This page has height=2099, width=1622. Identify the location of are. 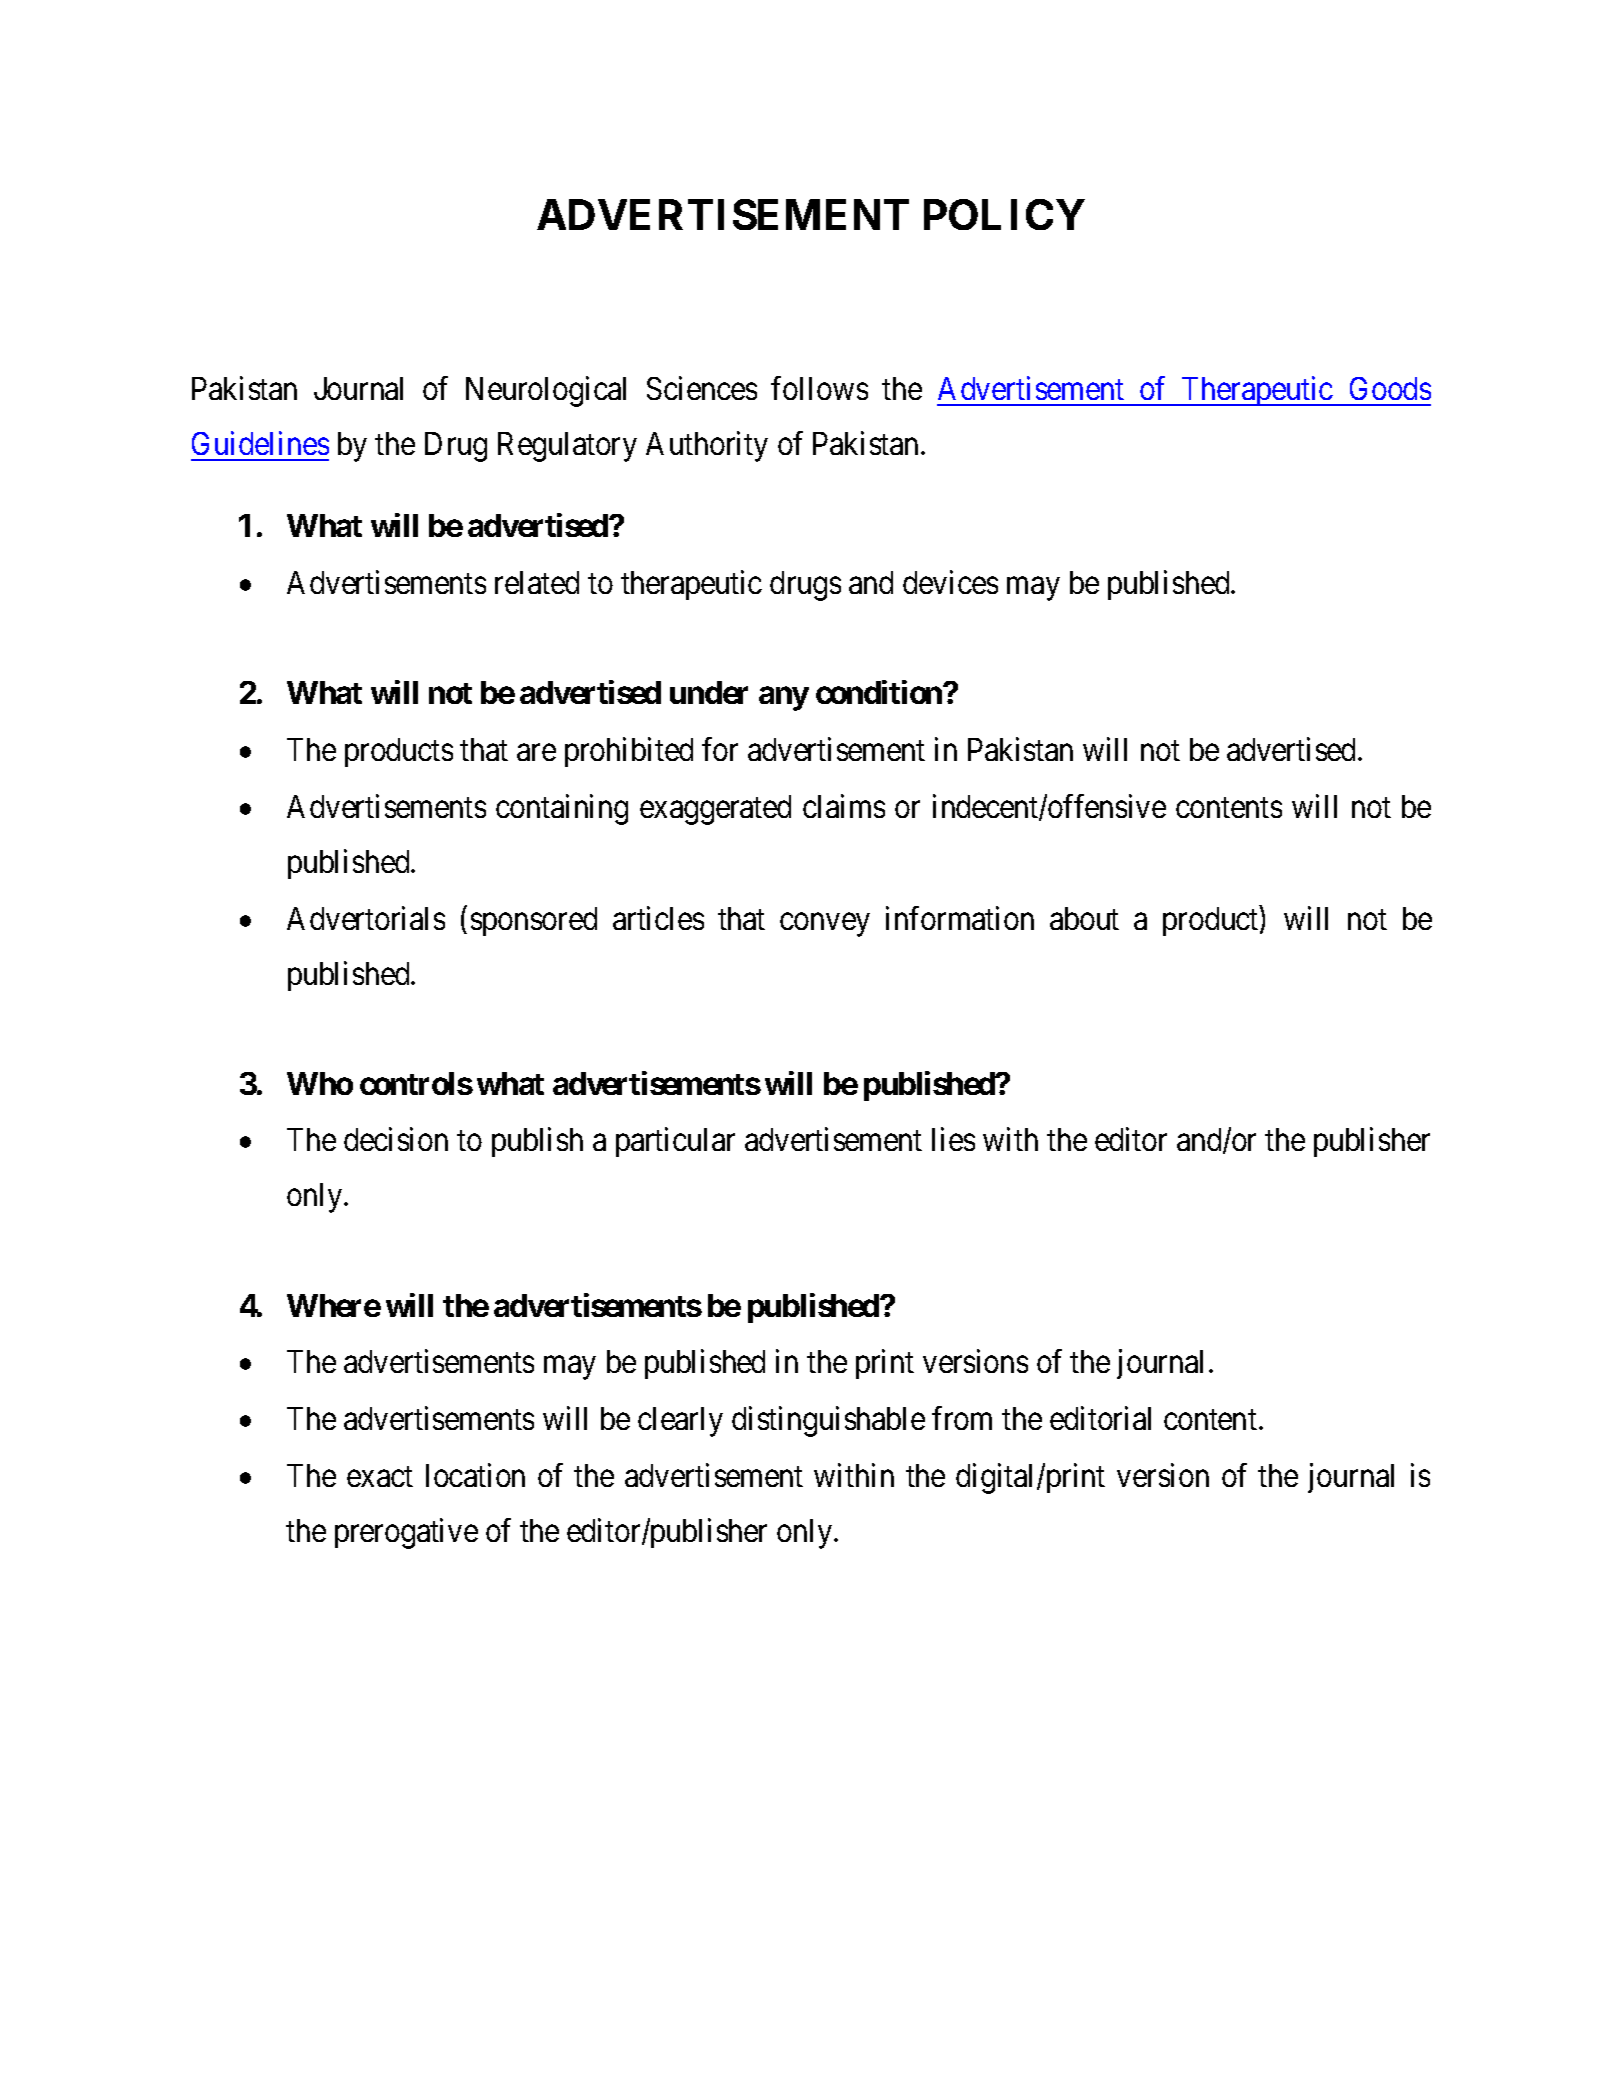
(536, 752).
